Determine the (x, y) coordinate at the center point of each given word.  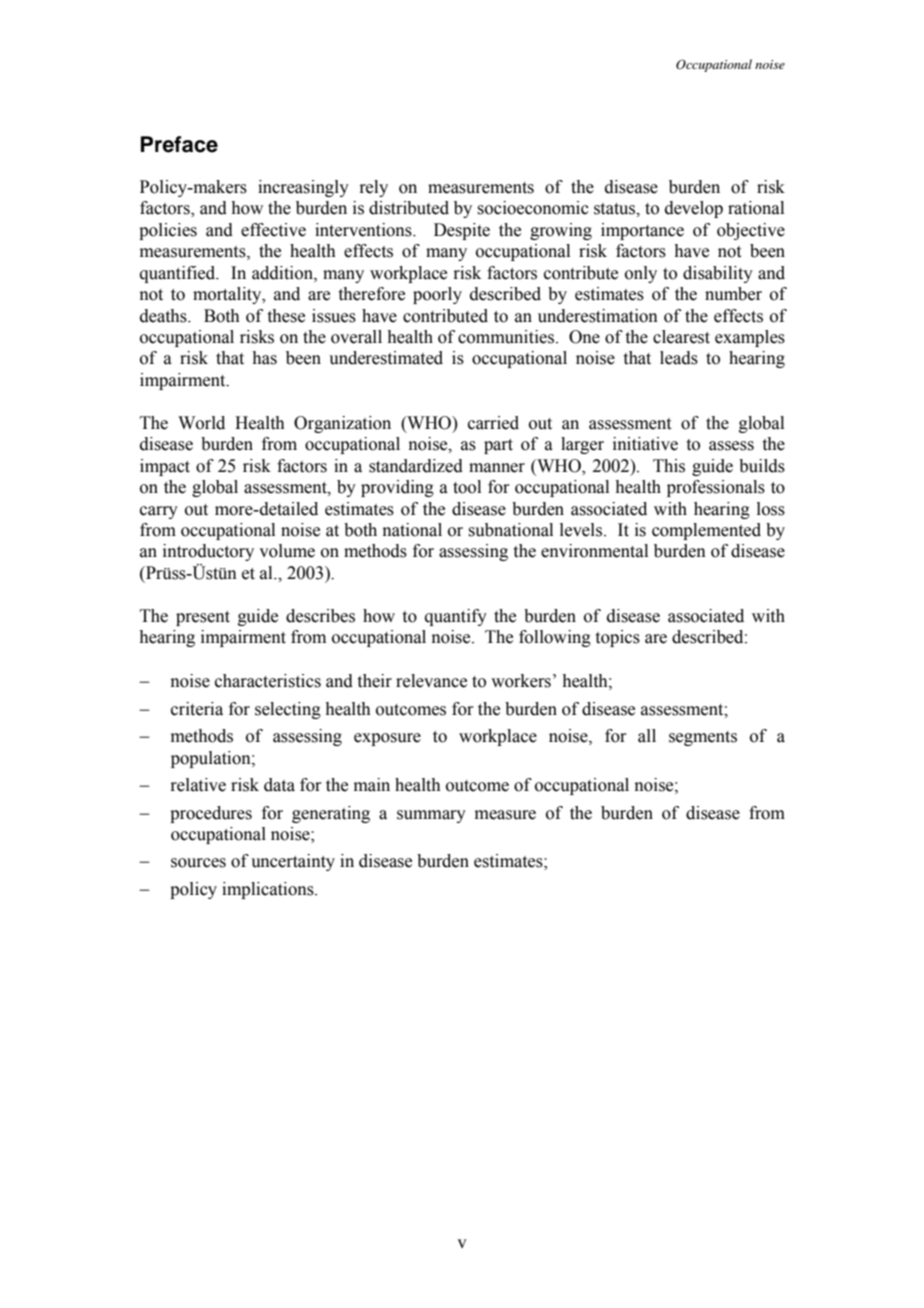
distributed (409, 208)
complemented (706, 531)
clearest (681, 337)
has (264, 358)
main (372, 785)
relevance (431, 681)
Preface (179, 144)
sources (198, 863)
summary (431, 816)
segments (703, 738)
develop (694, 209)
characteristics (268, 681)
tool (467, 487)
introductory (208, 552)
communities (507, 337)
